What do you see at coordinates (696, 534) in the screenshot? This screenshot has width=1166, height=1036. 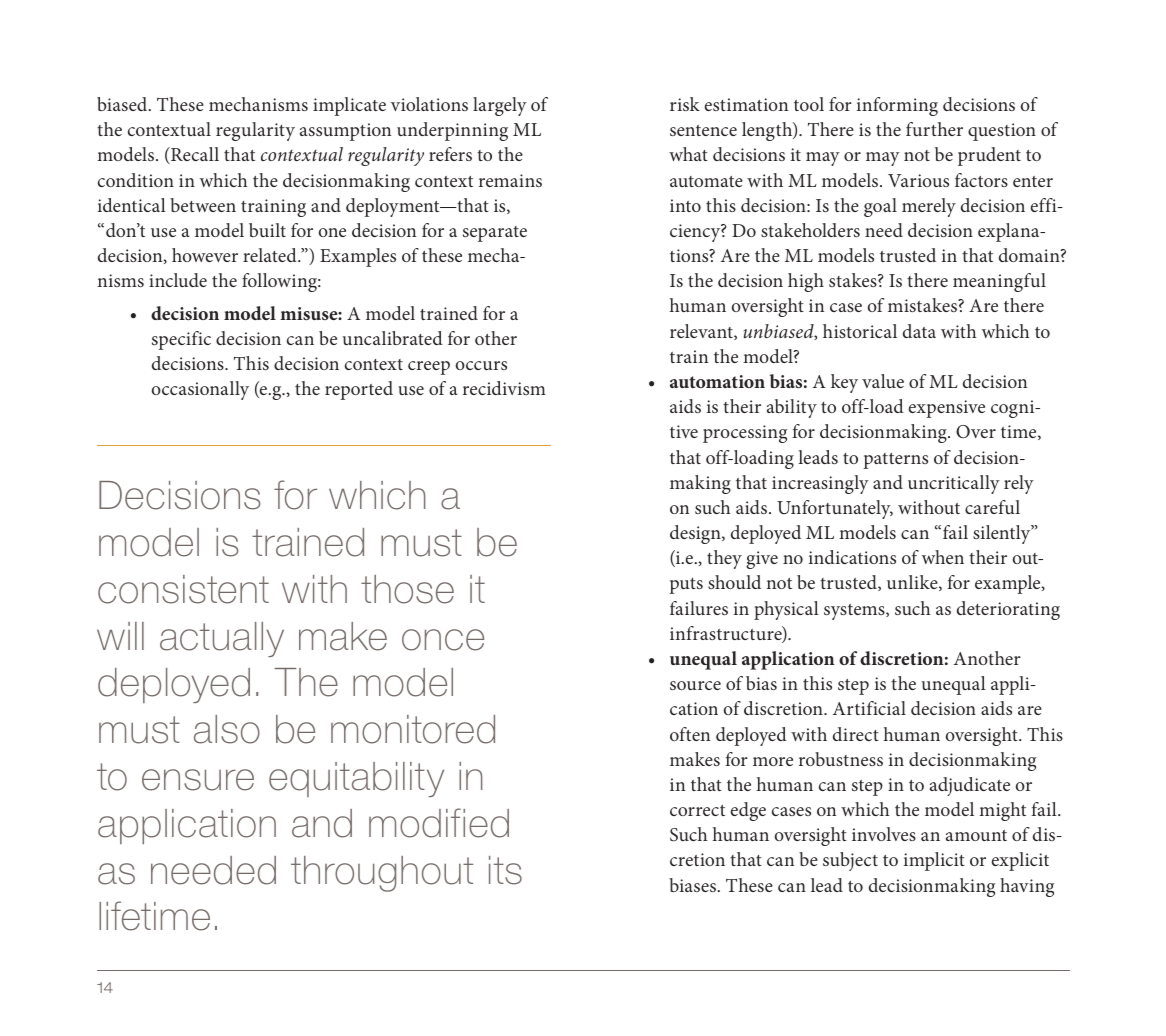 I see `design` at bounding box center [696, 534].
